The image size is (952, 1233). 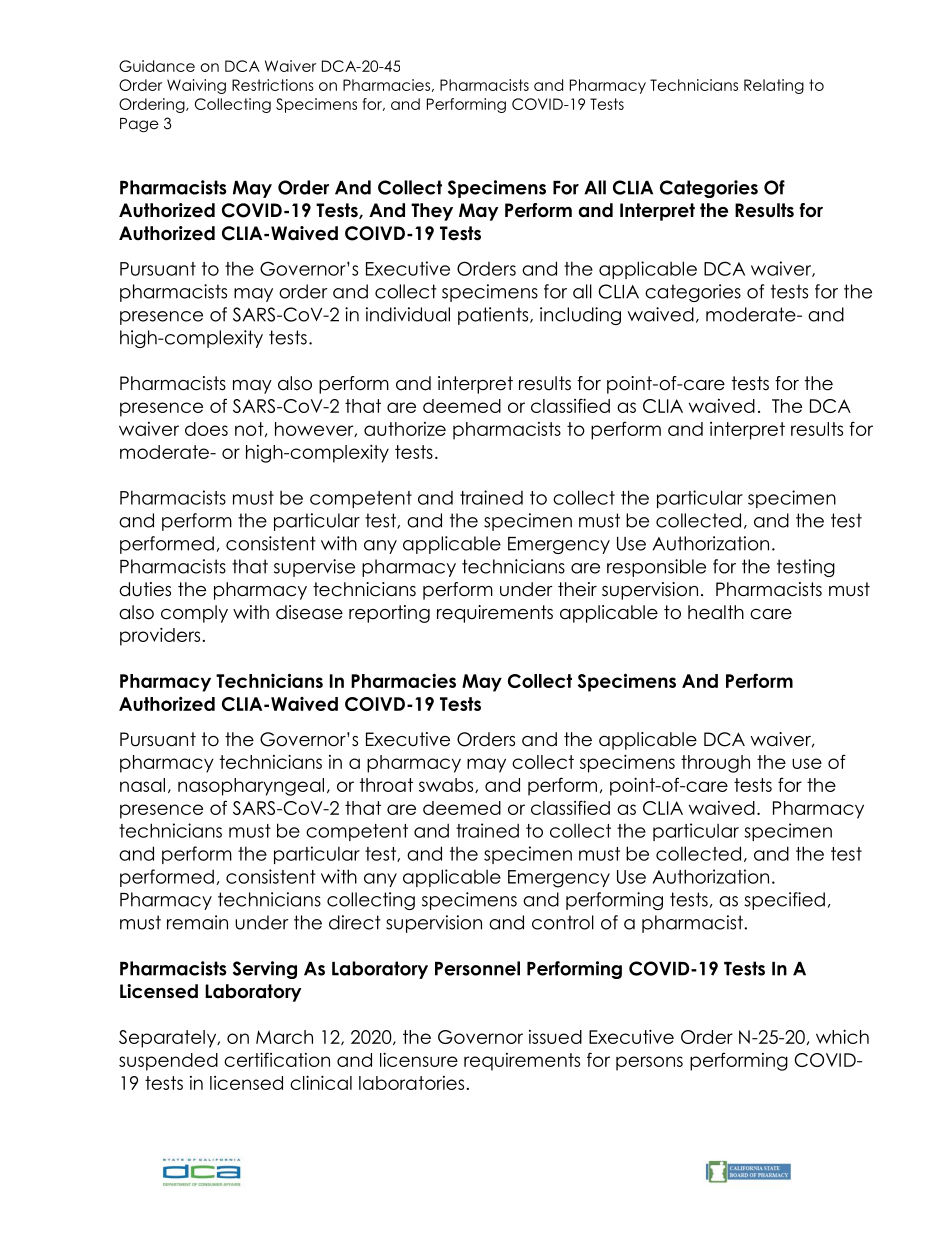 I want to click on health, so click(x=716, y=612).
